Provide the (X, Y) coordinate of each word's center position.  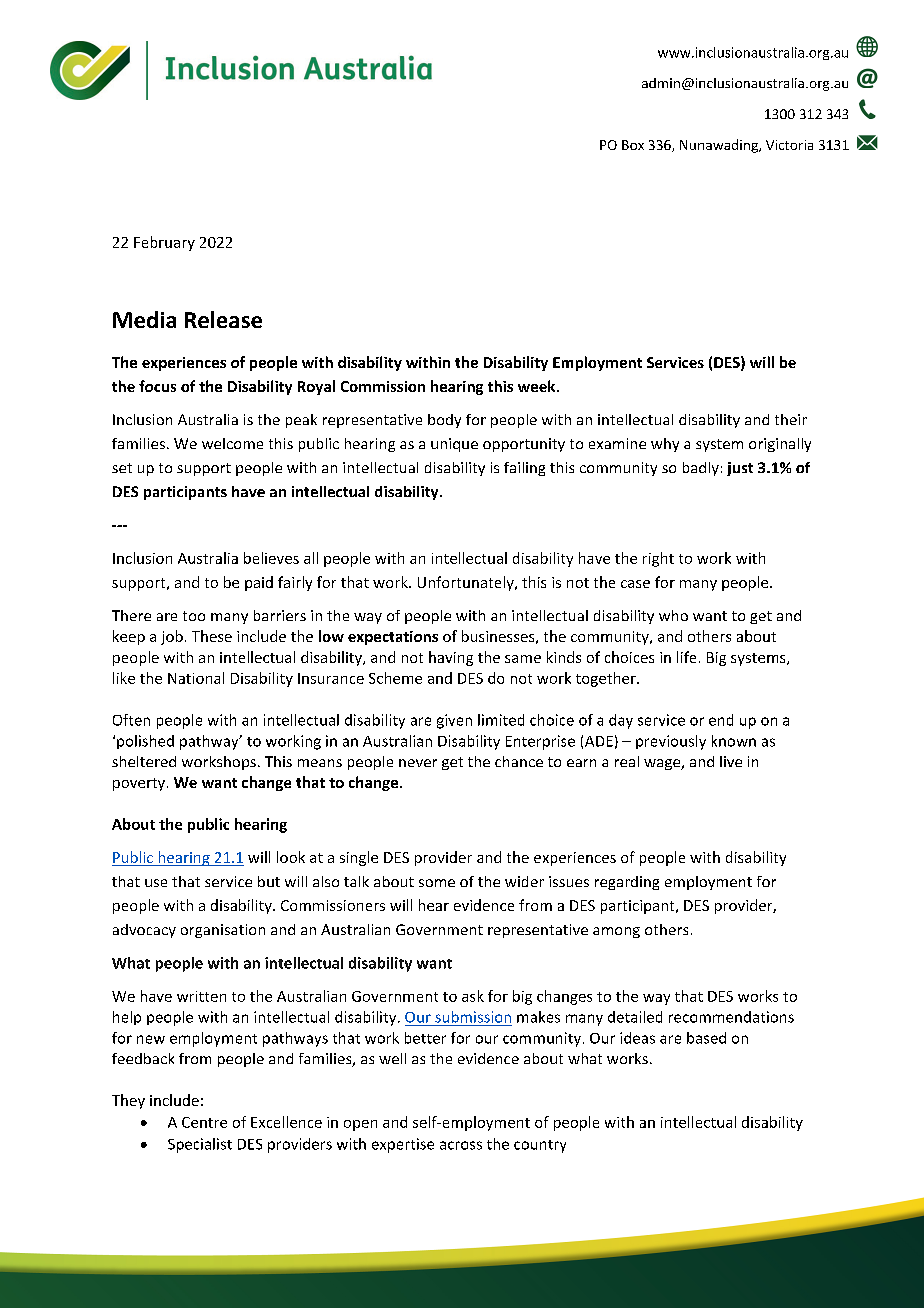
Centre (204, 1122)
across (461, 1145)
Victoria (789, 145)
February (164, 243)
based (706, 1038)
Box (633, 145)
